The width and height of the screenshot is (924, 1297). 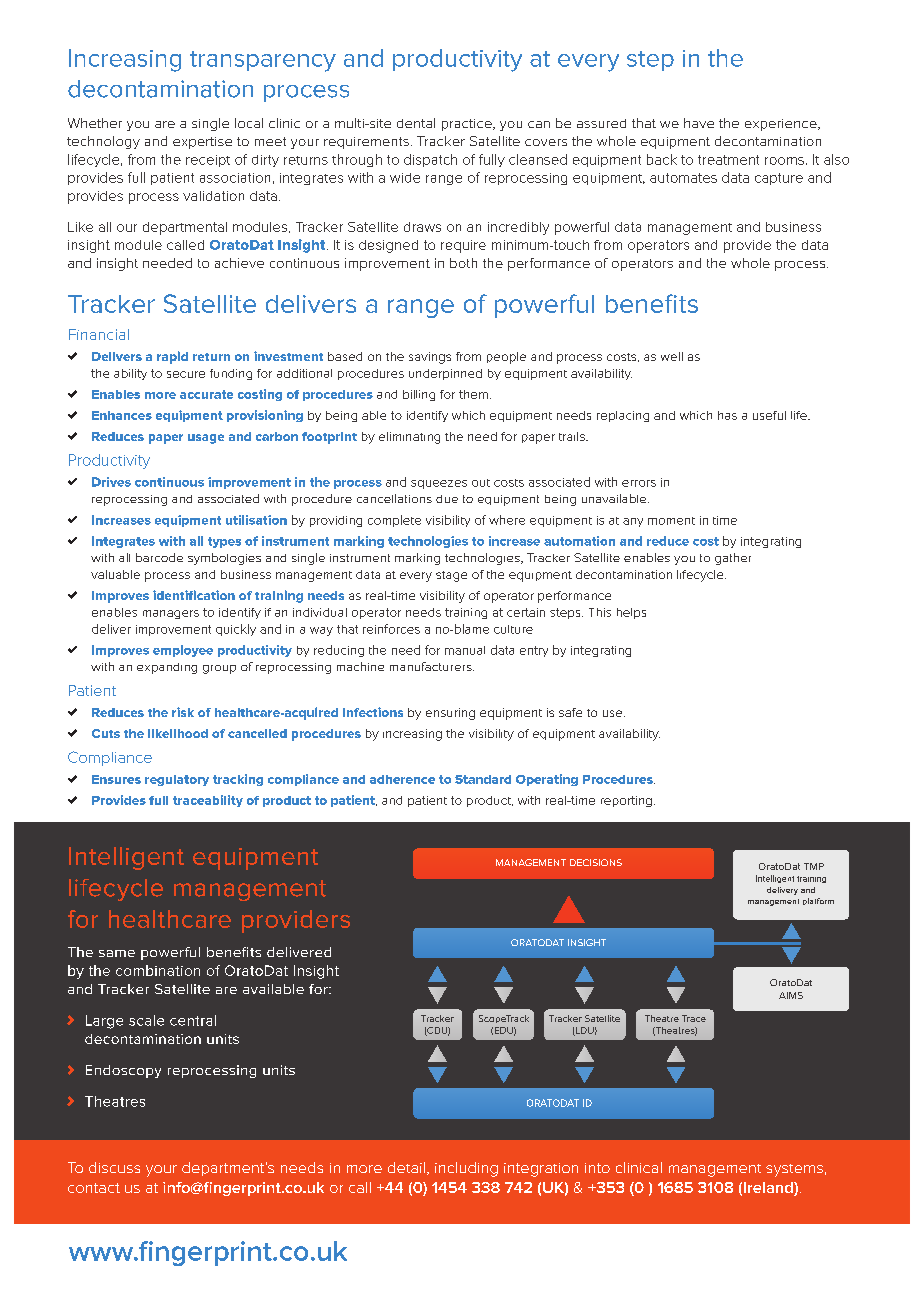 What do you see at coordinates (466, 1169) in the screenshot?
I see `including` at bounding box center [466, 1169].
